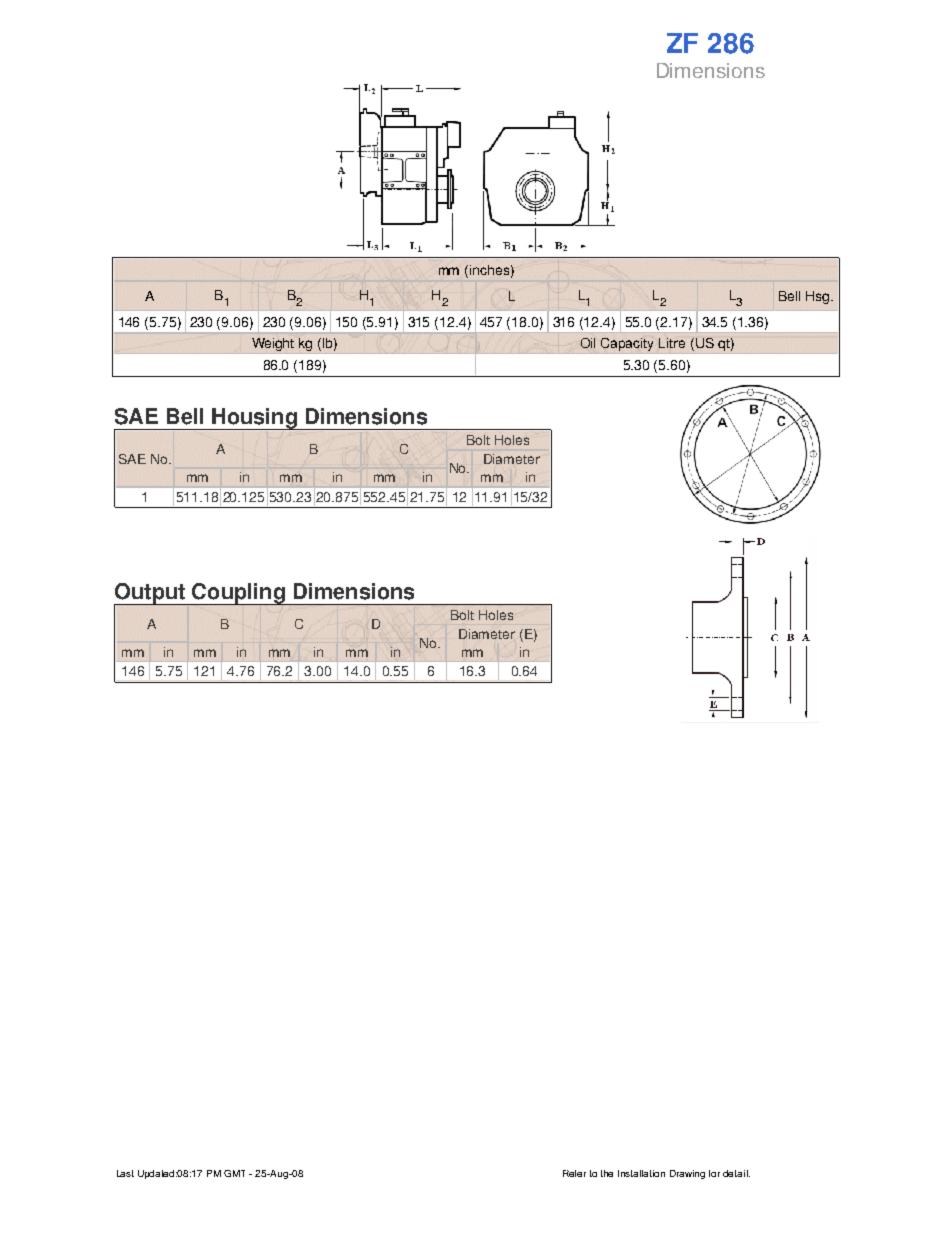 Image resolution: width=952 pixels, height=1233 pixels. Describe the element at coordinates (150, 594) in the image. I see `Output` at that location.
